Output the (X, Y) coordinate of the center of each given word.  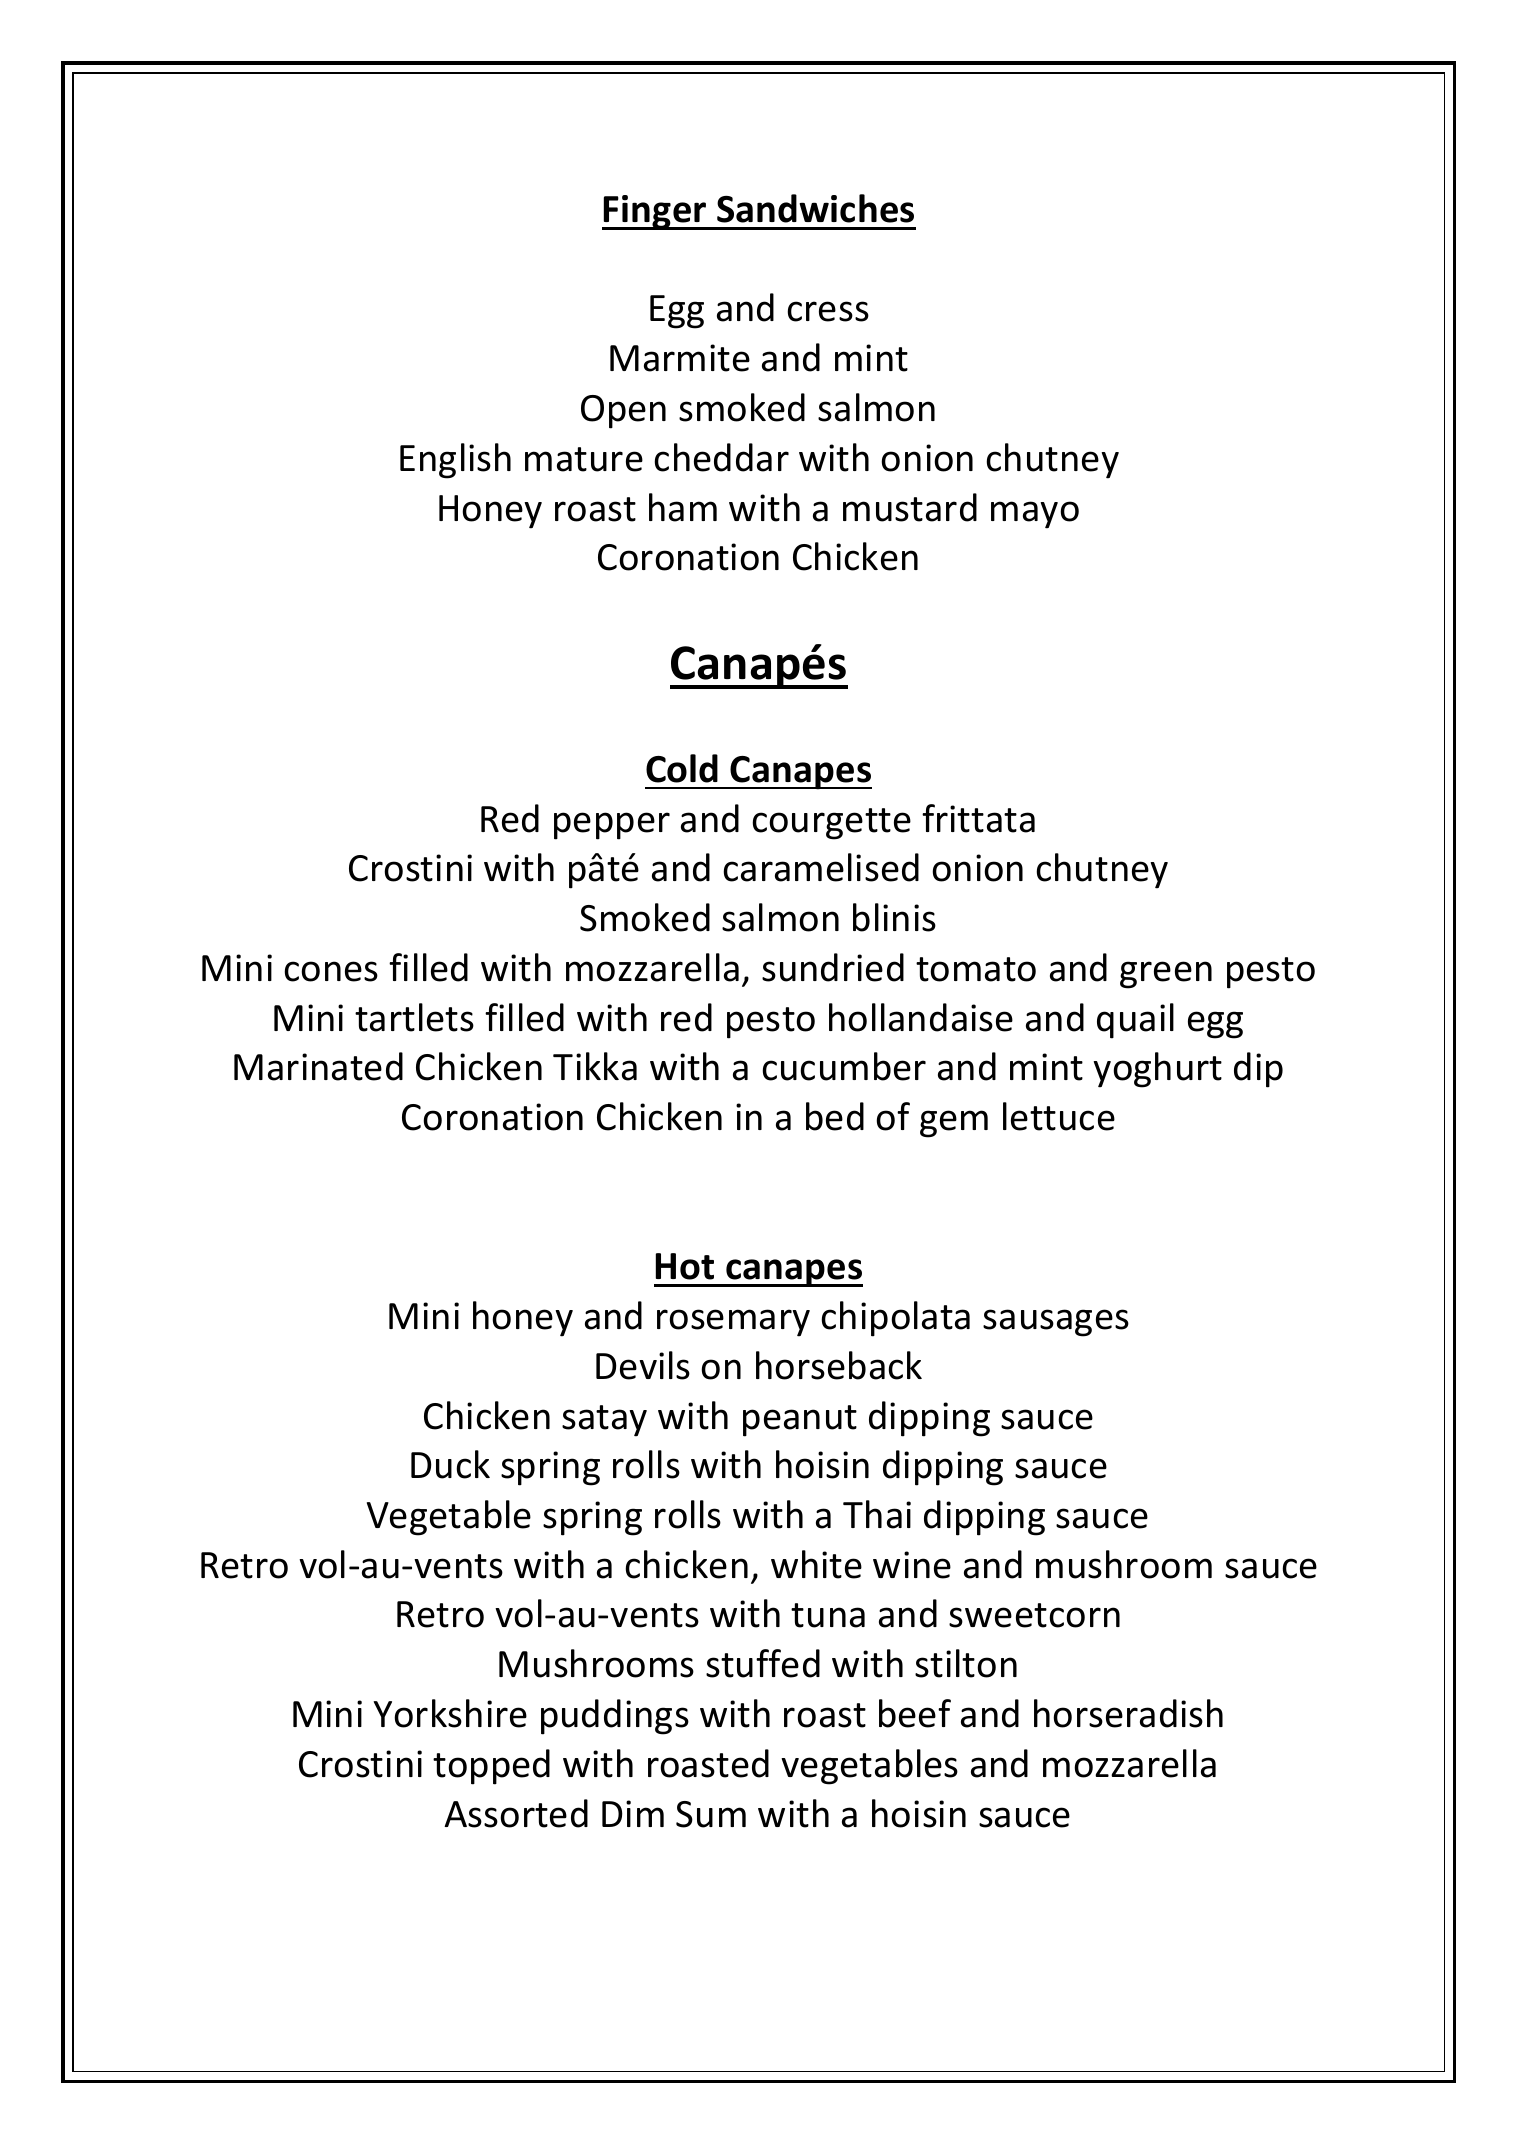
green (1166, 975)
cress (828, 311)
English (455, 461)
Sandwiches (815, 208)
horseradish (1128, 1713)
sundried (833, 967)
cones (331, 971)
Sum (711, 1814)
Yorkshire (450, 1713)
